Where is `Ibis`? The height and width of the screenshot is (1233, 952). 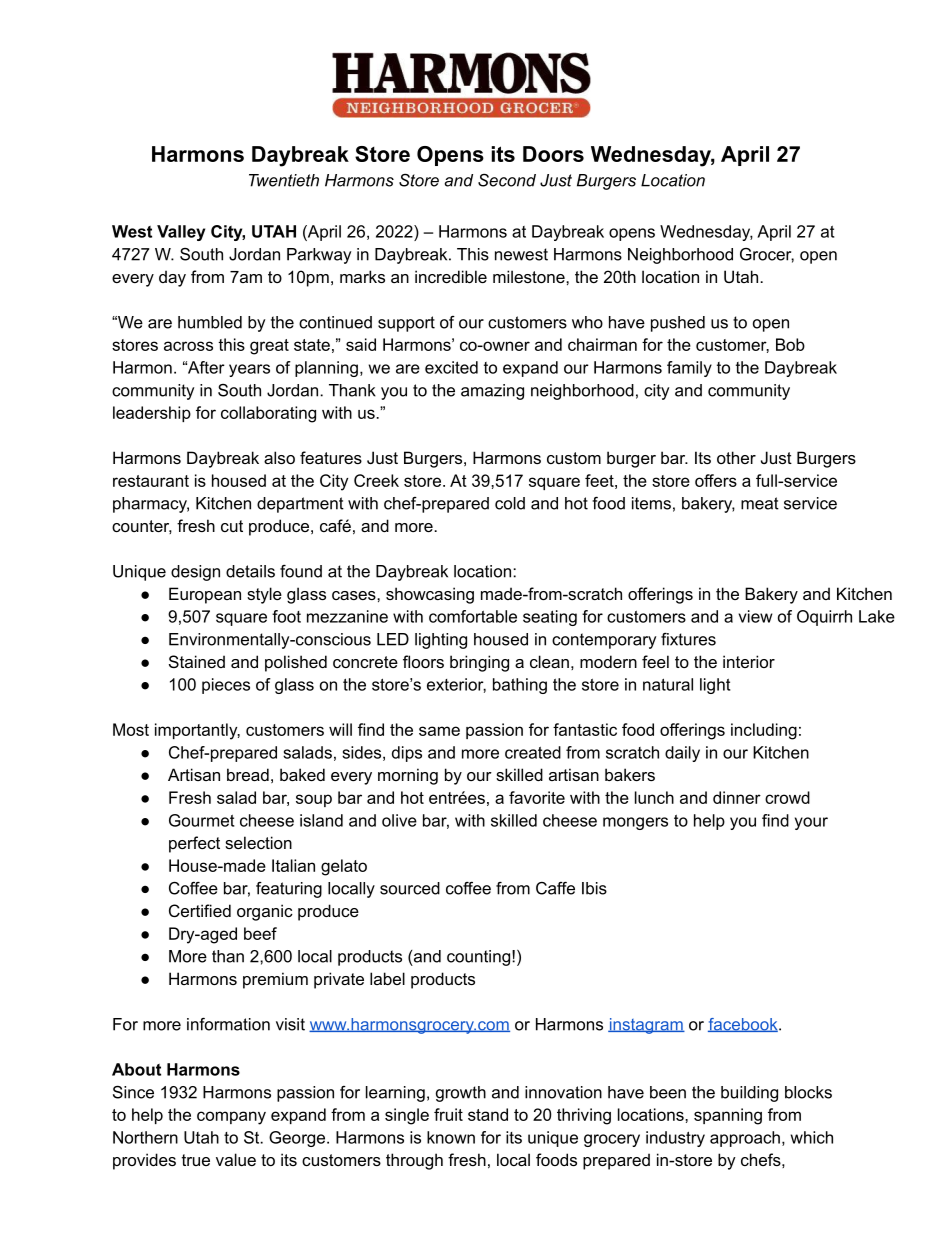
Ibis is located at coordinates (594, 888).
